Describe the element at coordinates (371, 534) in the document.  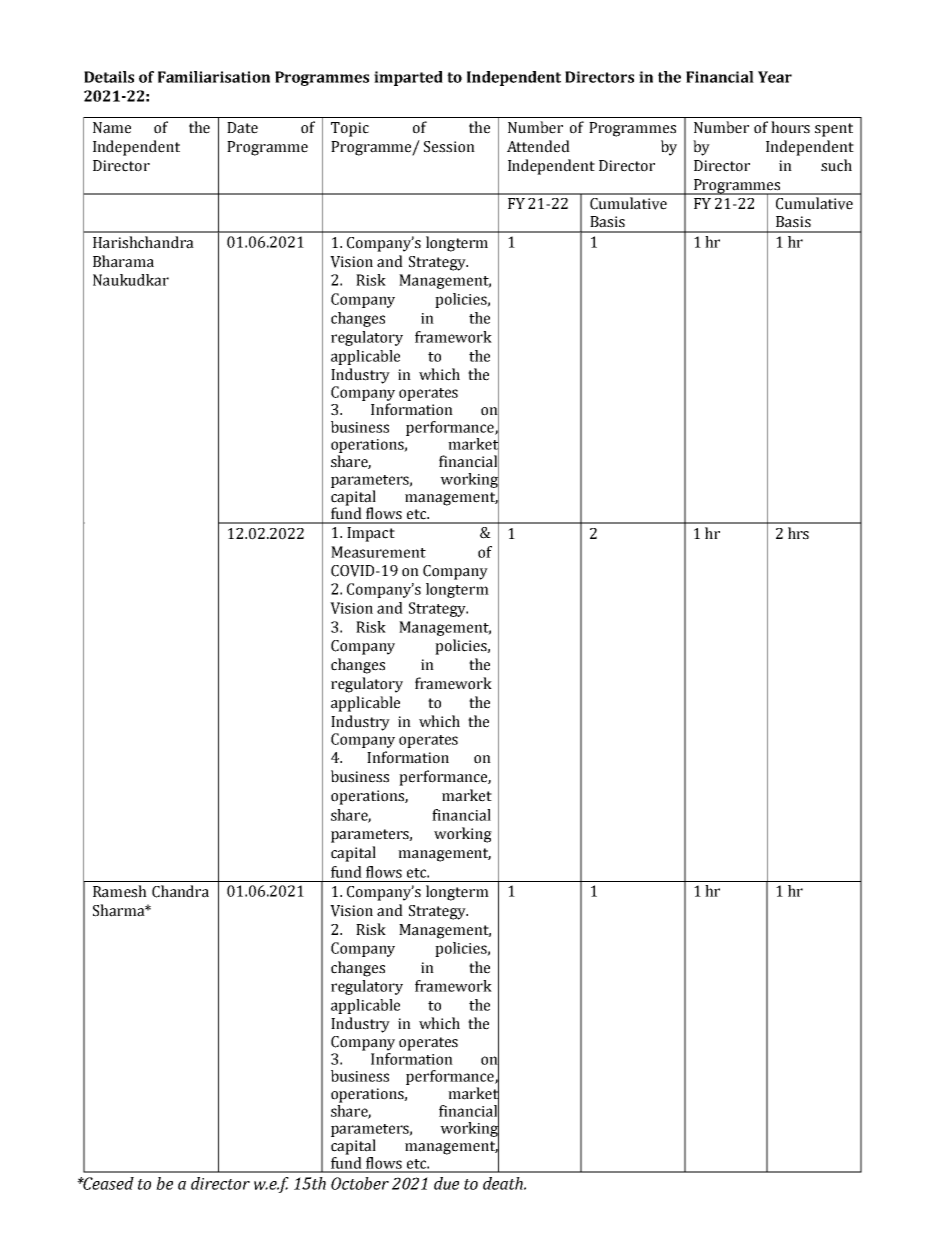
I see `Impact` at that location.
